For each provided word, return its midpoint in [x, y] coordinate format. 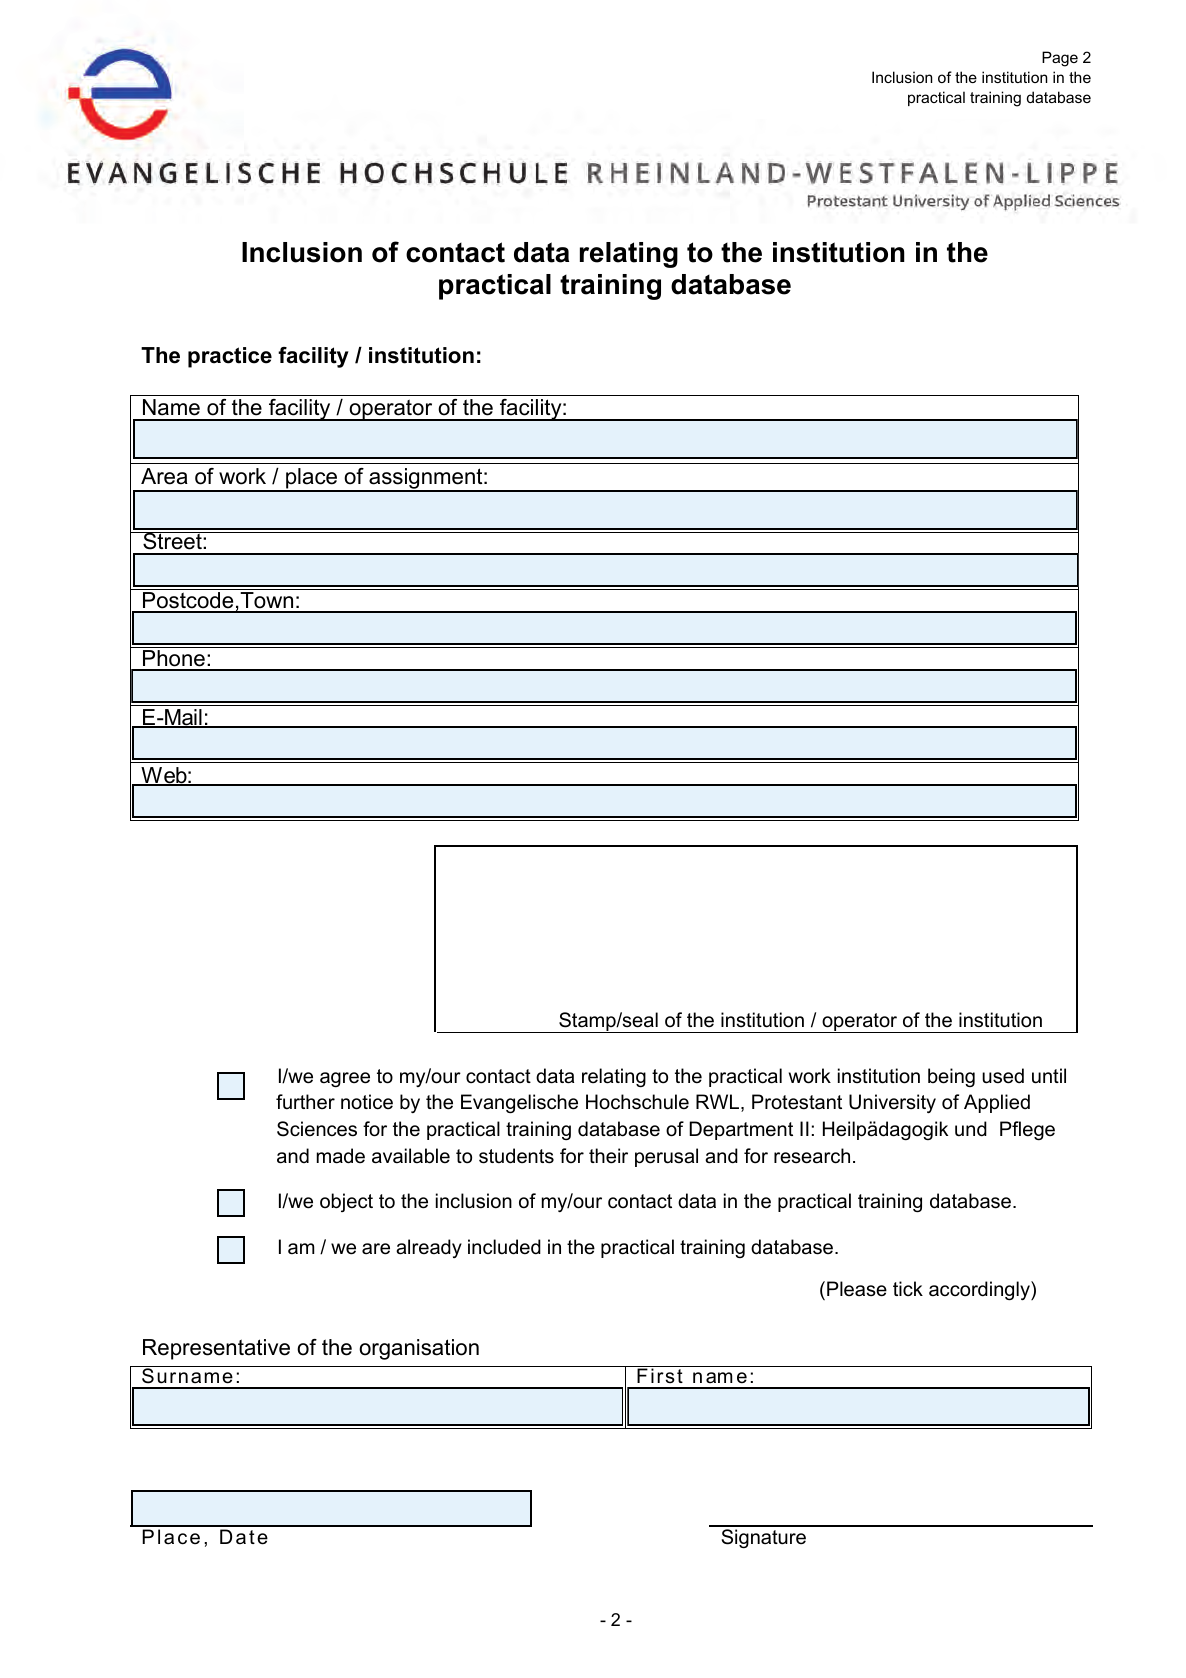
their [608, 1156]
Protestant [797, 1102]
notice [367, 1102]
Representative [216, 1349]
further [305, 1102]
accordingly [980, 1290]
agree [345, 1079]
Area [164, 476]
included [504, 1247]
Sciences [317, 1129]
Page [1060, 59]
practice [230, 357]
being [951, 1077]
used [1003, 1076]
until [1049, 1076]
